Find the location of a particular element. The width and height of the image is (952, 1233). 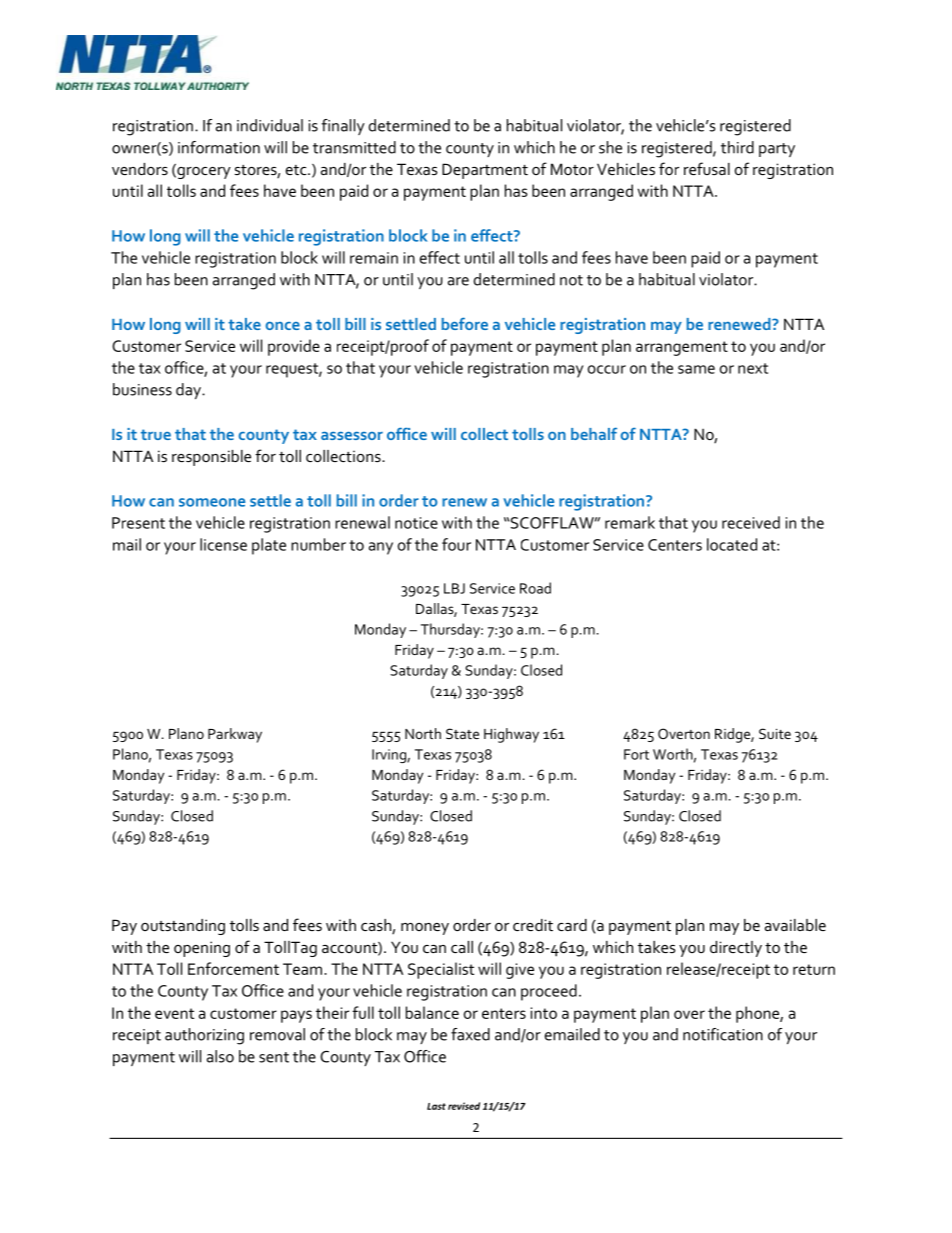

before is located at coordinates (465, 323).
